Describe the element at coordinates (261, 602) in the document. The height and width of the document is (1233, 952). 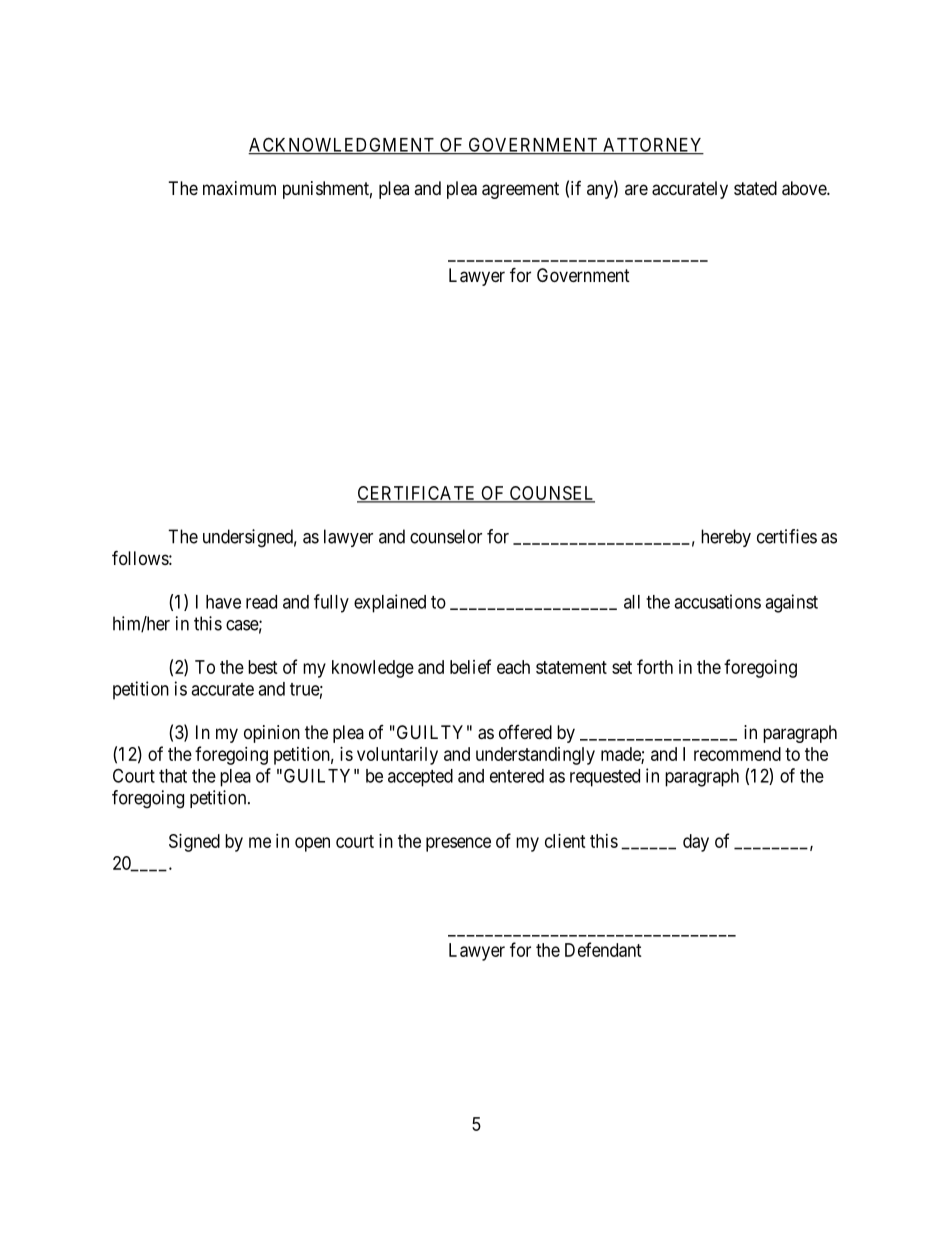
I see `read` at that location.
